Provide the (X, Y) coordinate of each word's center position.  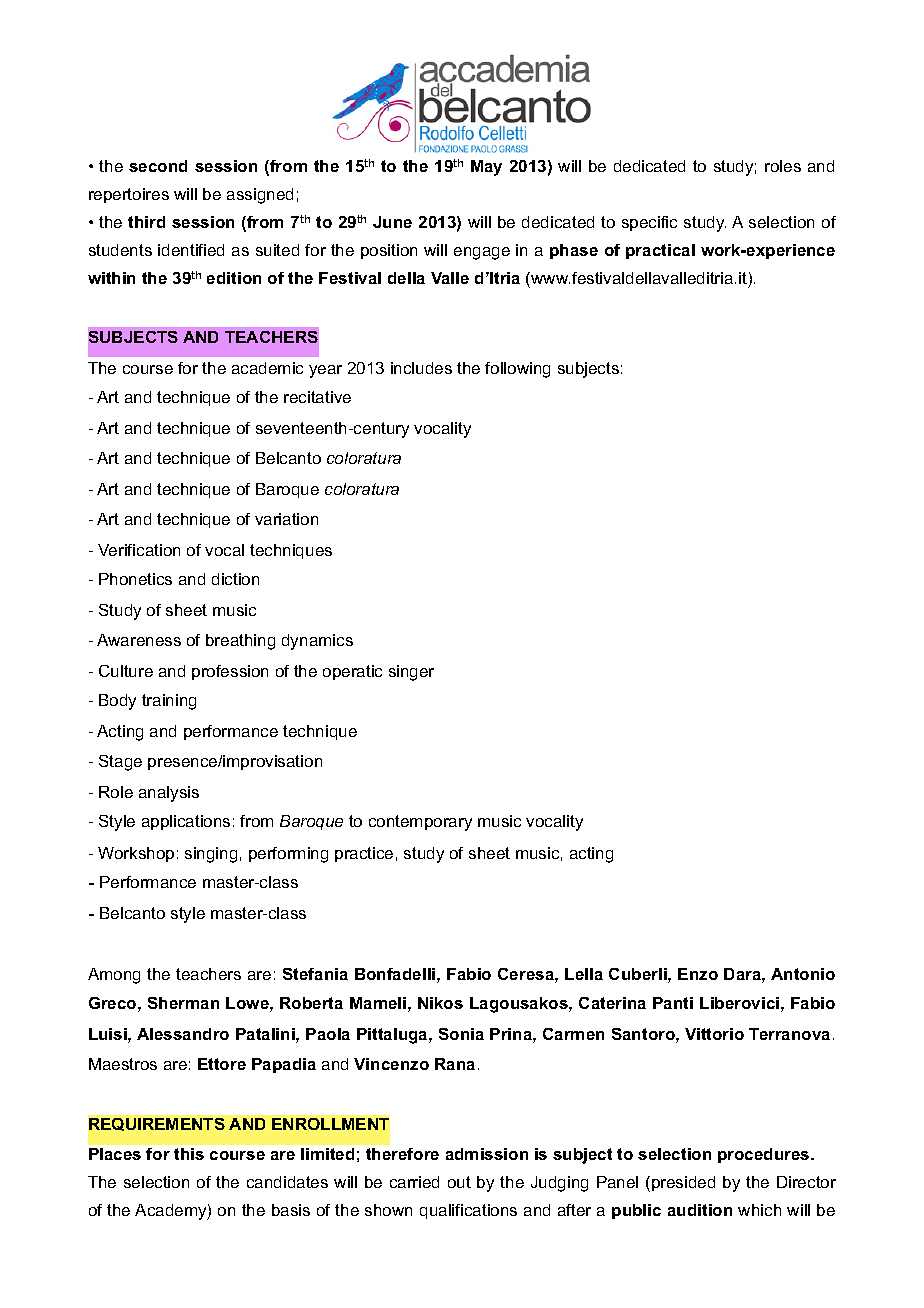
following (517, 370)
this (189, 1154)
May (486, 168)
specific (649, 223)
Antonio (803, 974)
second (158, 166)
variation (286, 519)
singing (211, 855)
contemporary (420, 823)
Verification (139, 550)
